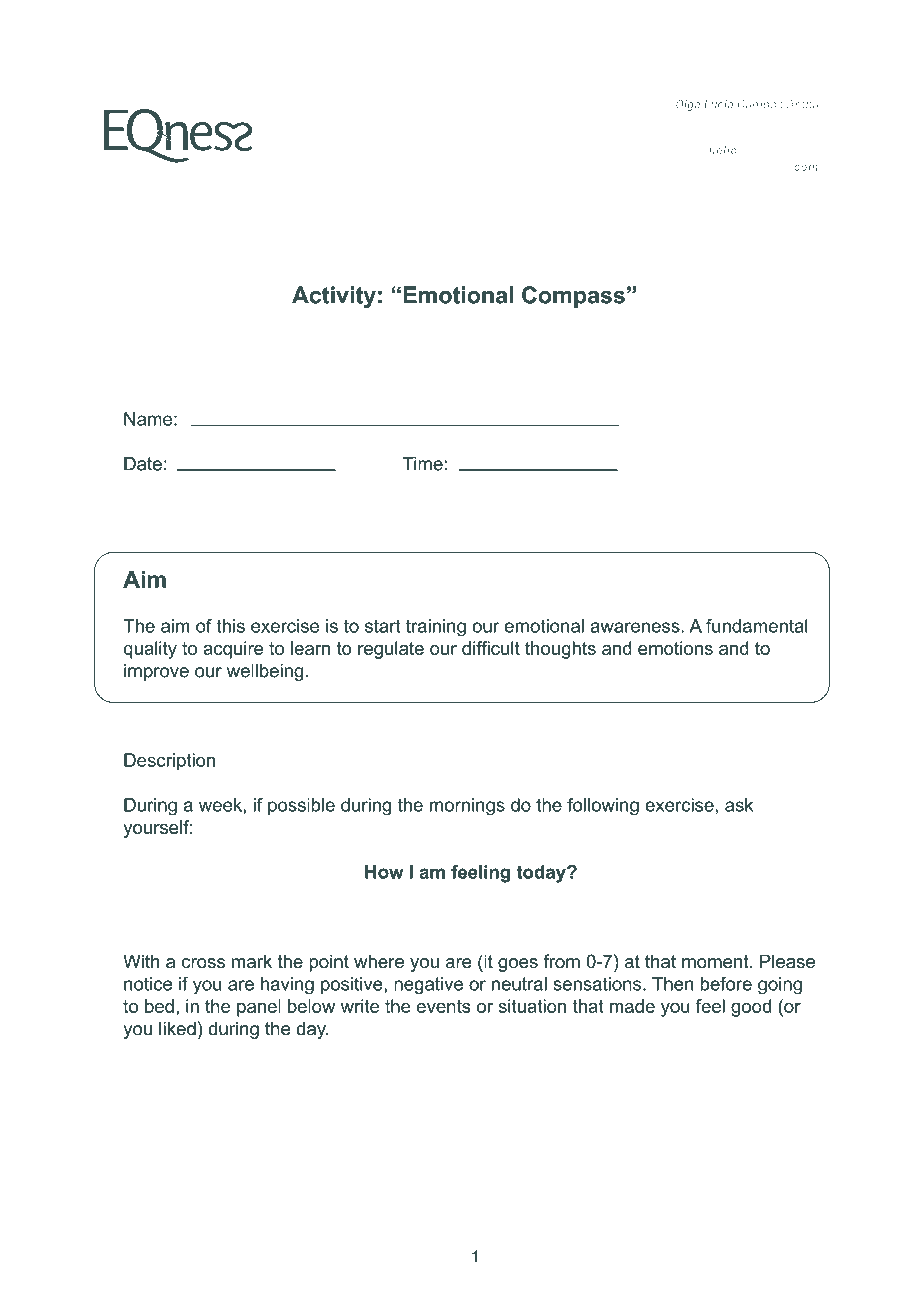  I want to click on awareness, so click(635, 627).
